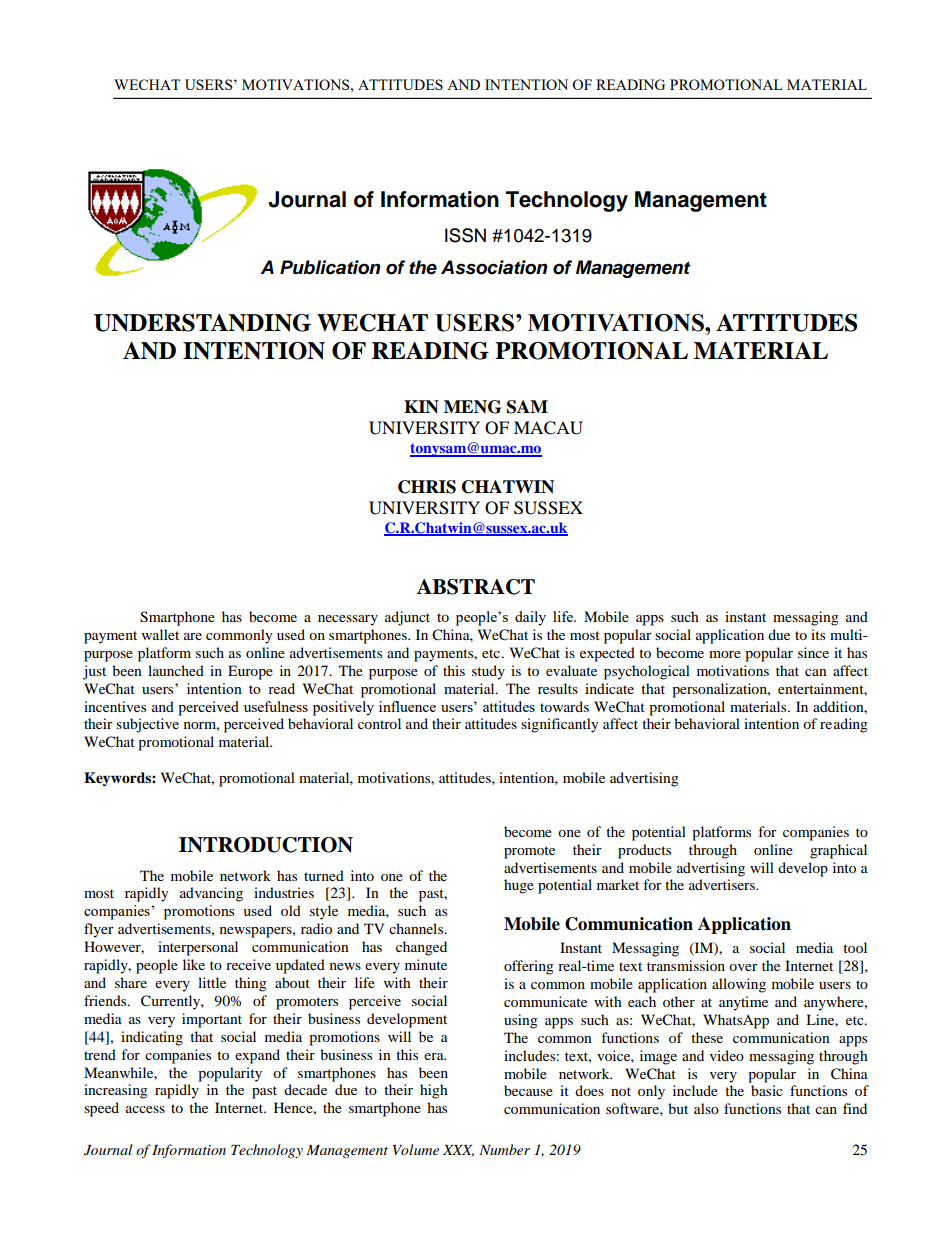 This screenshot has width=952, height=1233. I want to click on Association, so click(494, 267).
